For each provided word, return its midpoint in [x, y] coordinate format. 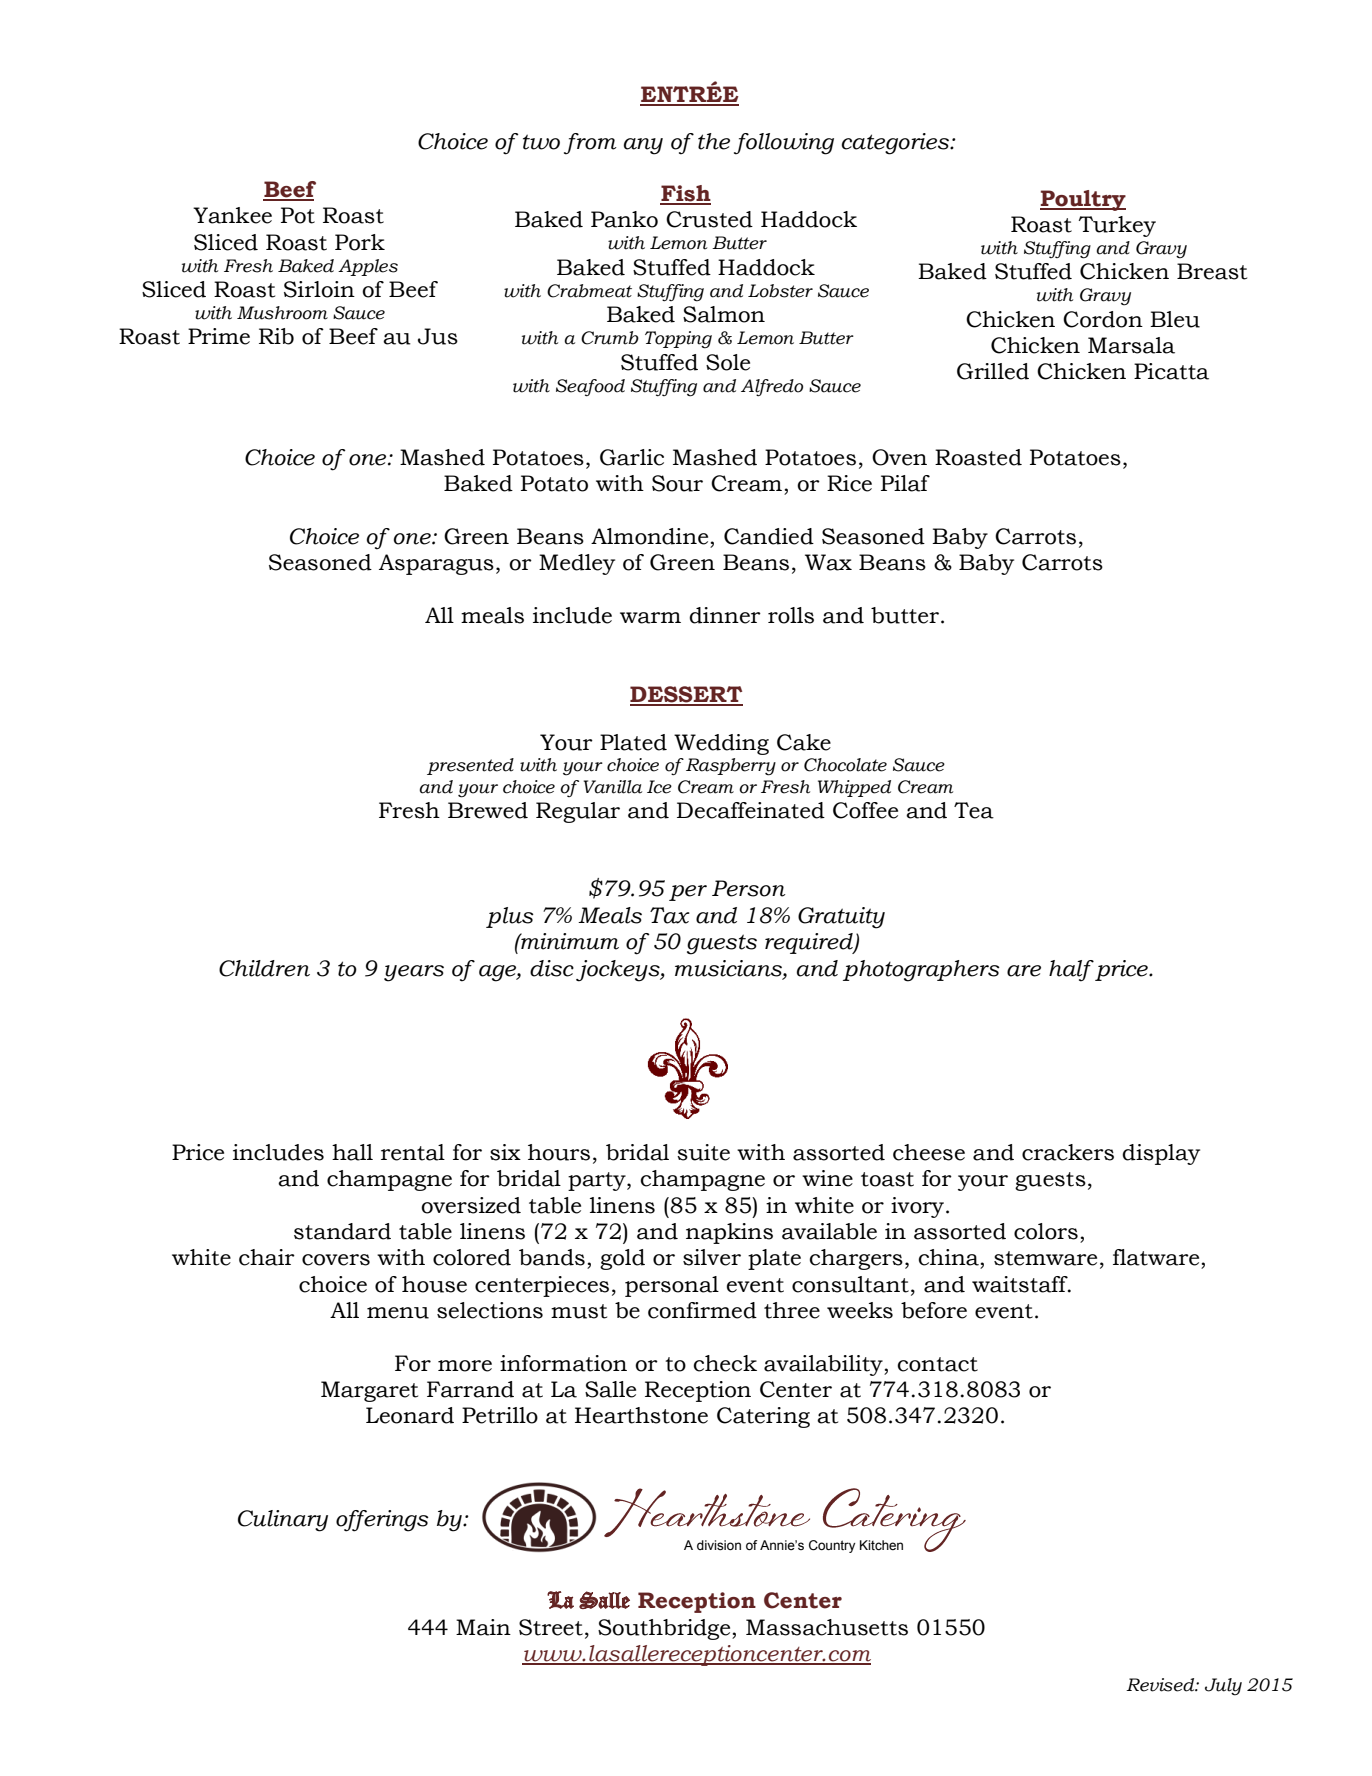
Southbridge [665, 1629]
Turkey [1117, 226]
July [1223, 1687]
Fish [685, 194]
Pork [360, 242]
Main [483, 1627]
